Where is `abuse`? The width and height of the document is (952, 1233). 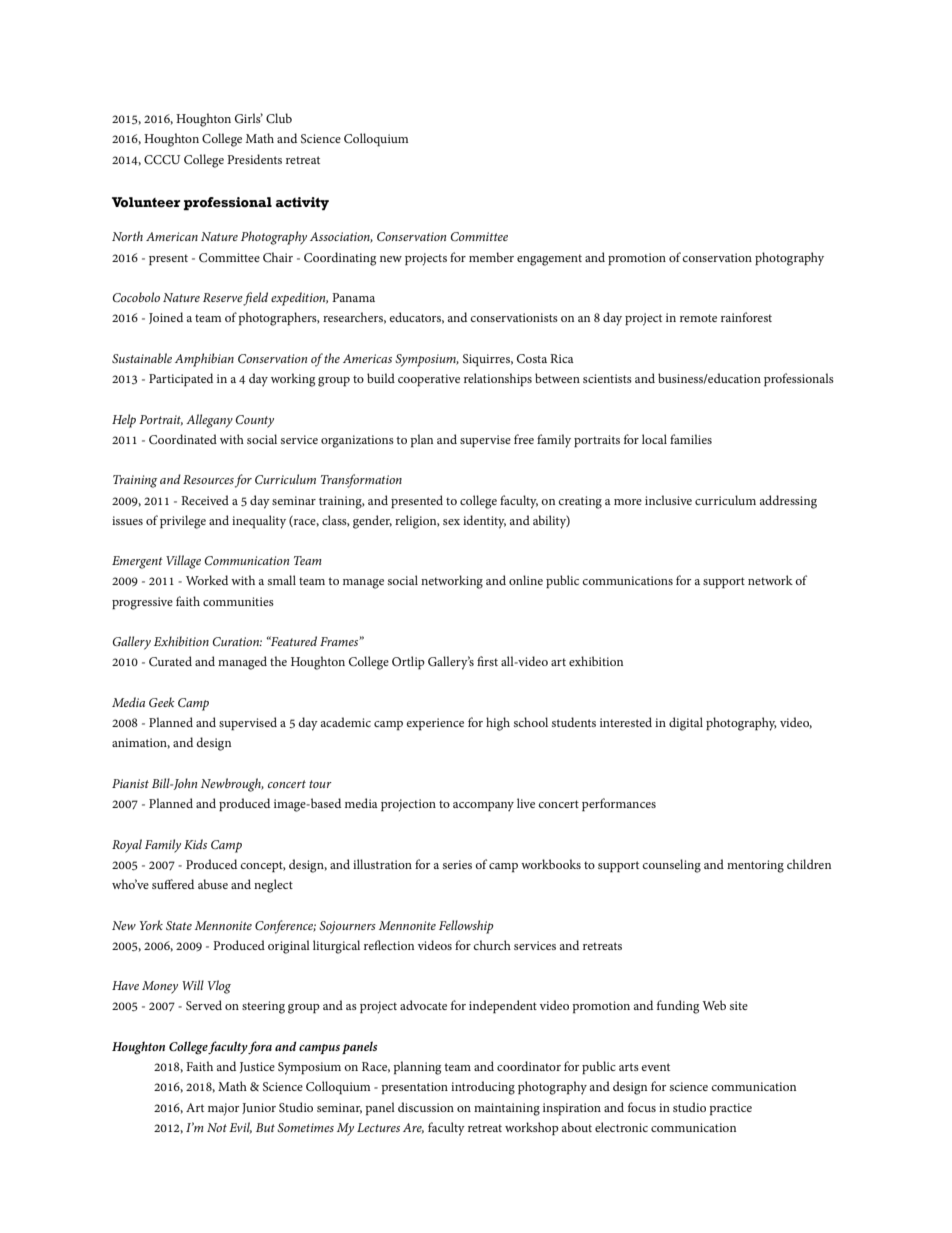 abuse is located at coordinates (213, 884).
